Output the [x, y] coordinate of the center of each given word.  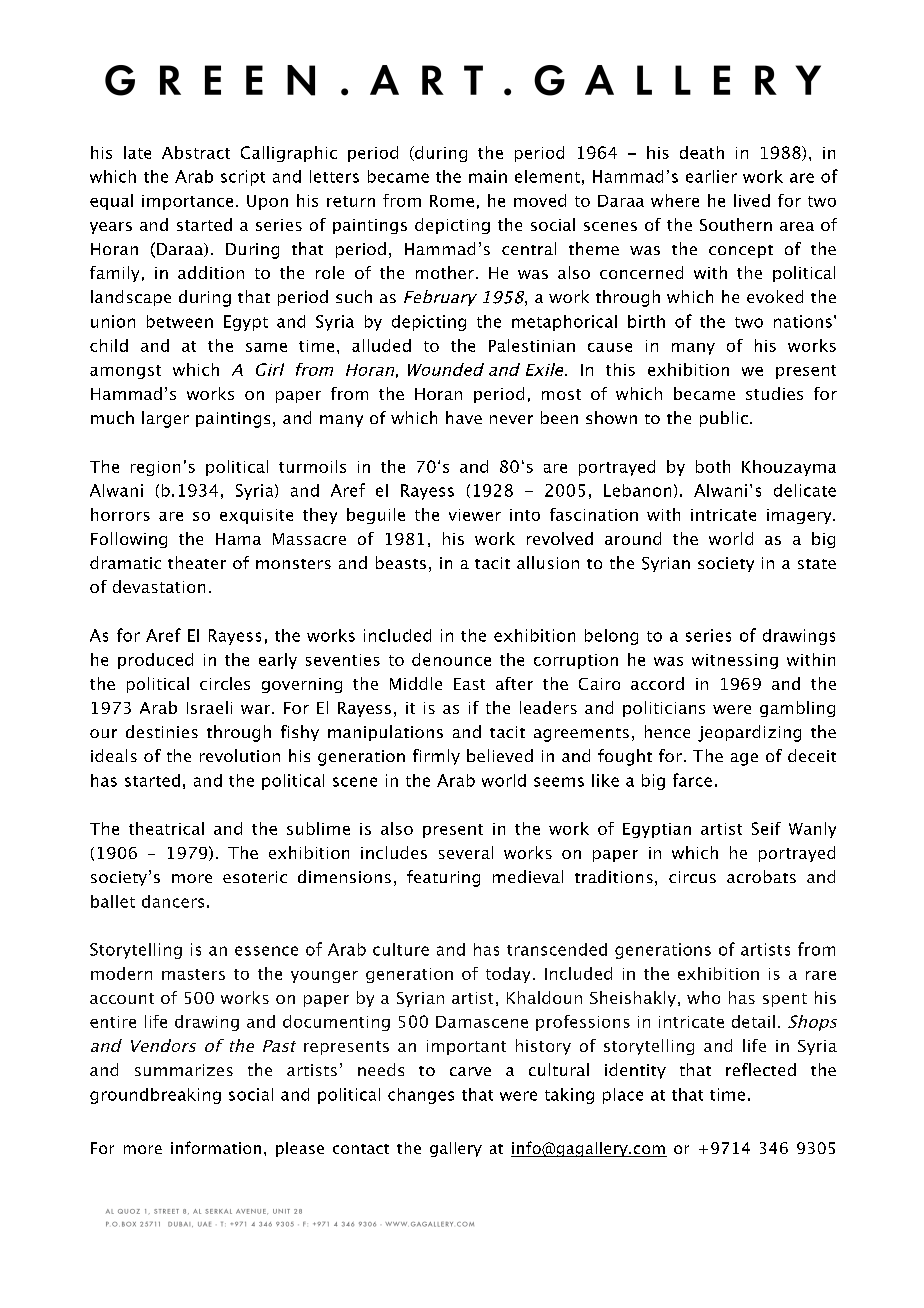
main [488, 176]
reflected [761, 1069]
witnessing [735, 661]
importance [187, 202]
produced [155, 661]
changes [421, 1096]
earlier [711, 176]
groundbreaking [155, 1096]
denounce [451, 659]
